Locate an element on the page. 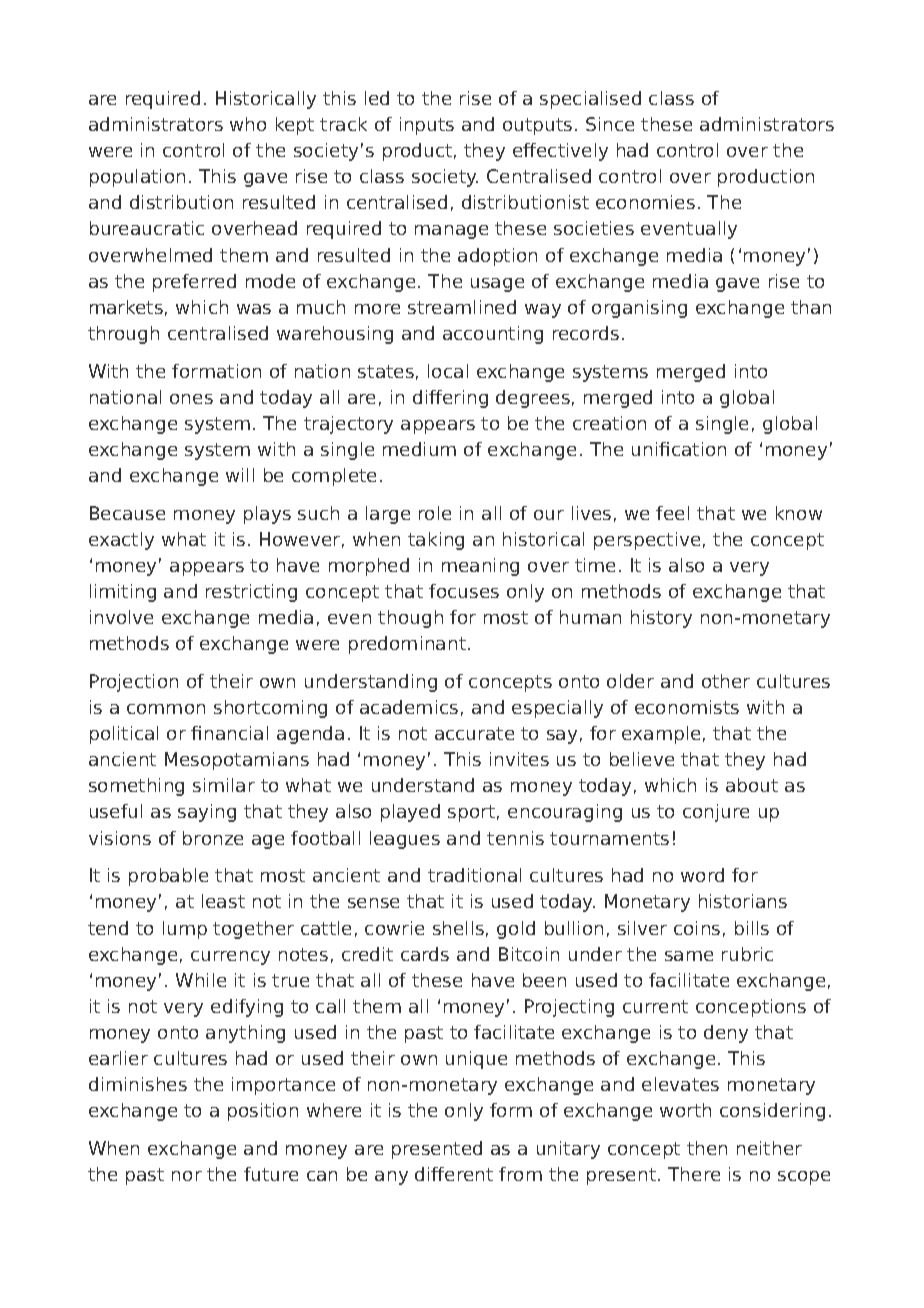  inputs is located at coordinates (427, 126).
